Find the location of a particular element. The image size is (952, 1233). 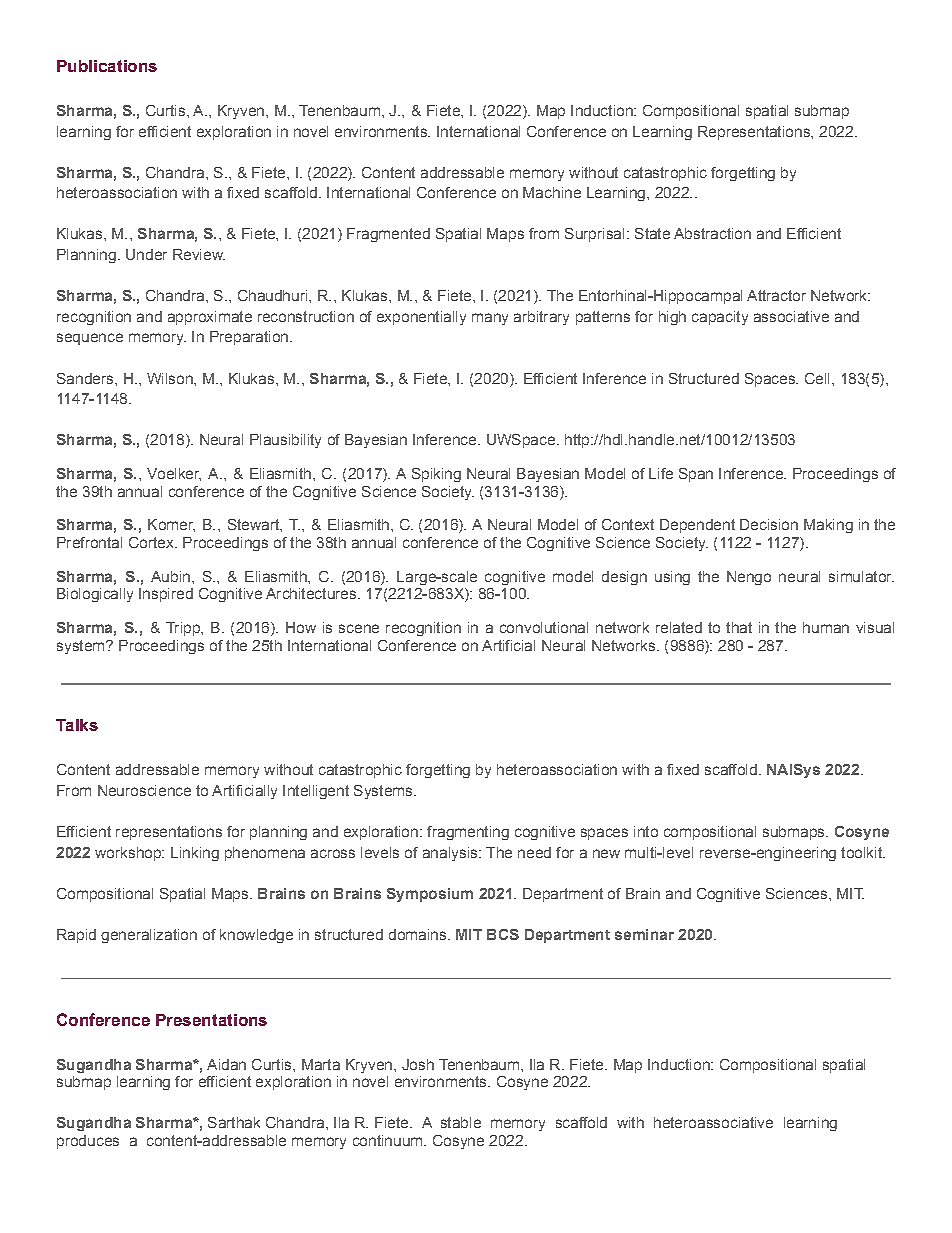

Inspired is located at coordinates (166, 595).
